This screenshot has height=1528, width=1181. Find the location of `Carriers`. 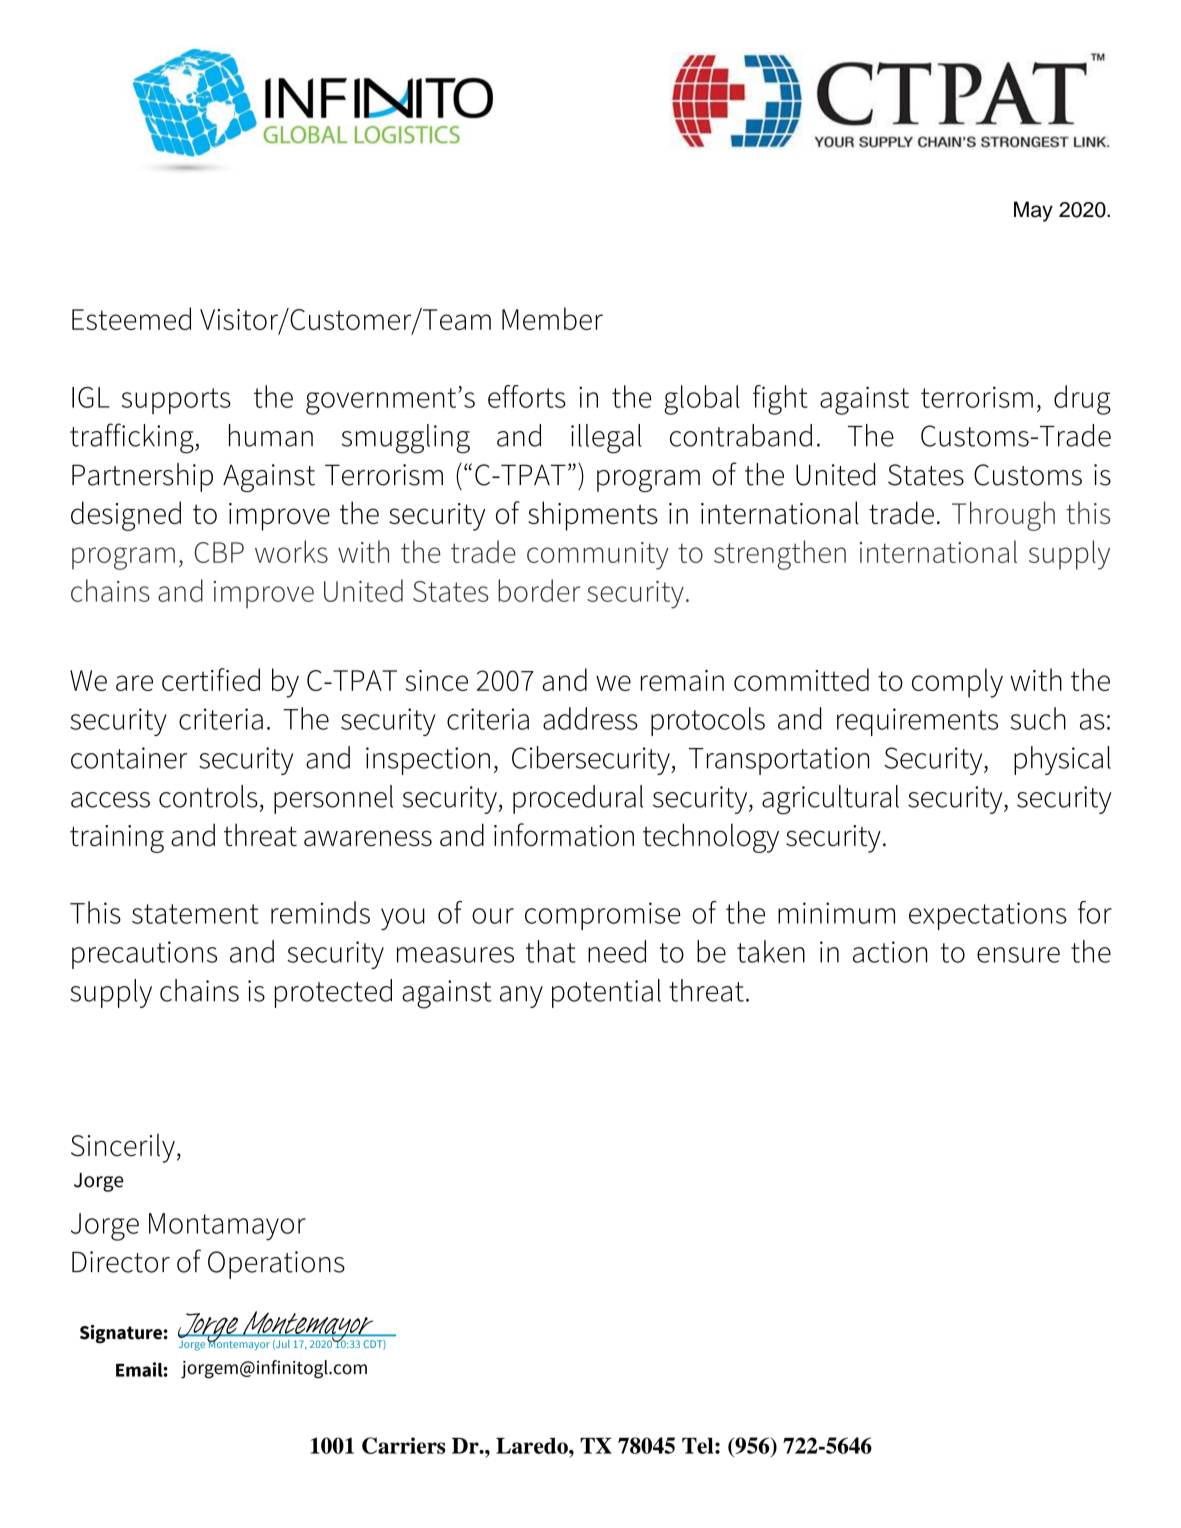

Carriers is located at coordinates (403, 1445).
